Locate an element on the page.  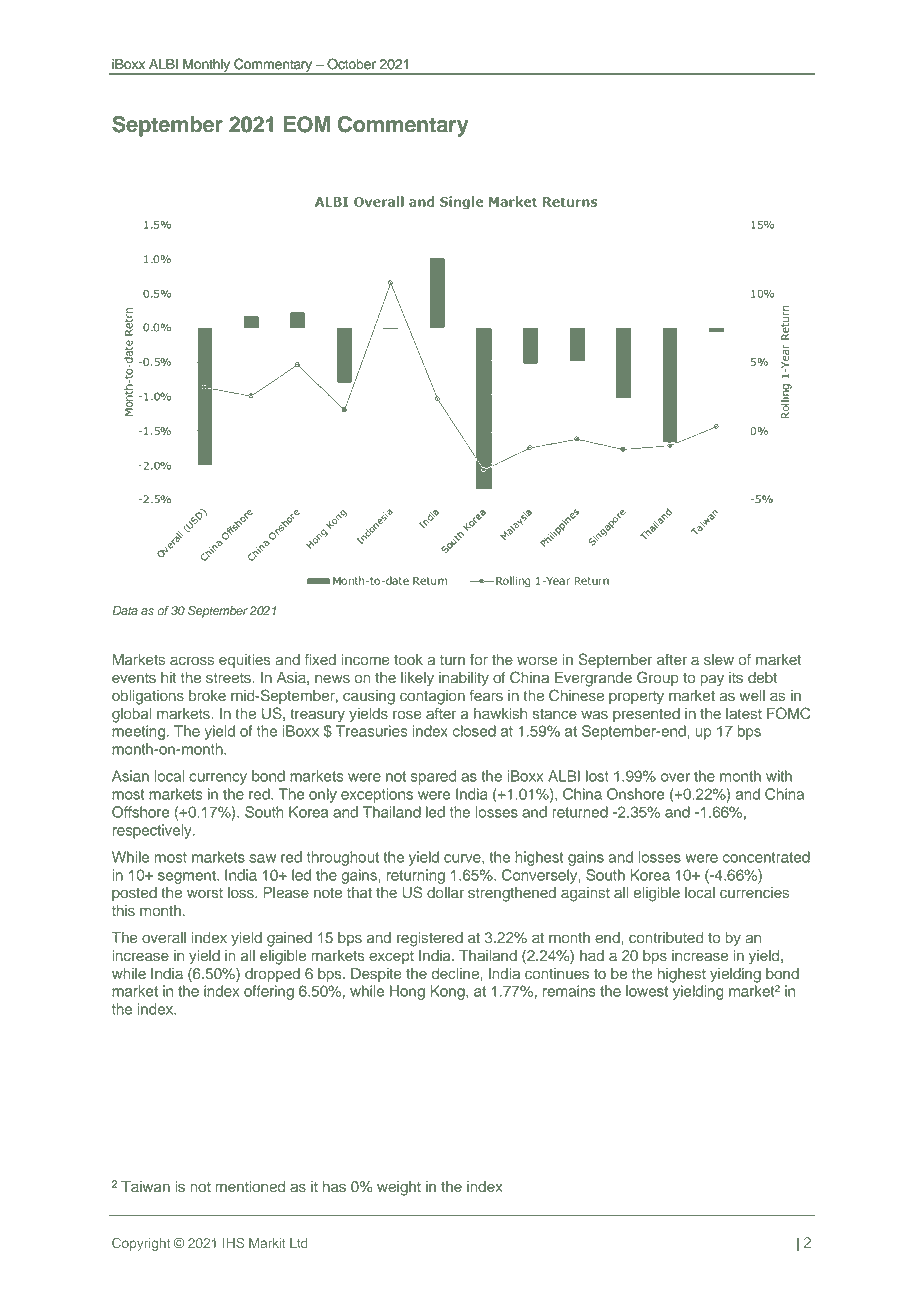
pay is located at coordinates (712, 680).
